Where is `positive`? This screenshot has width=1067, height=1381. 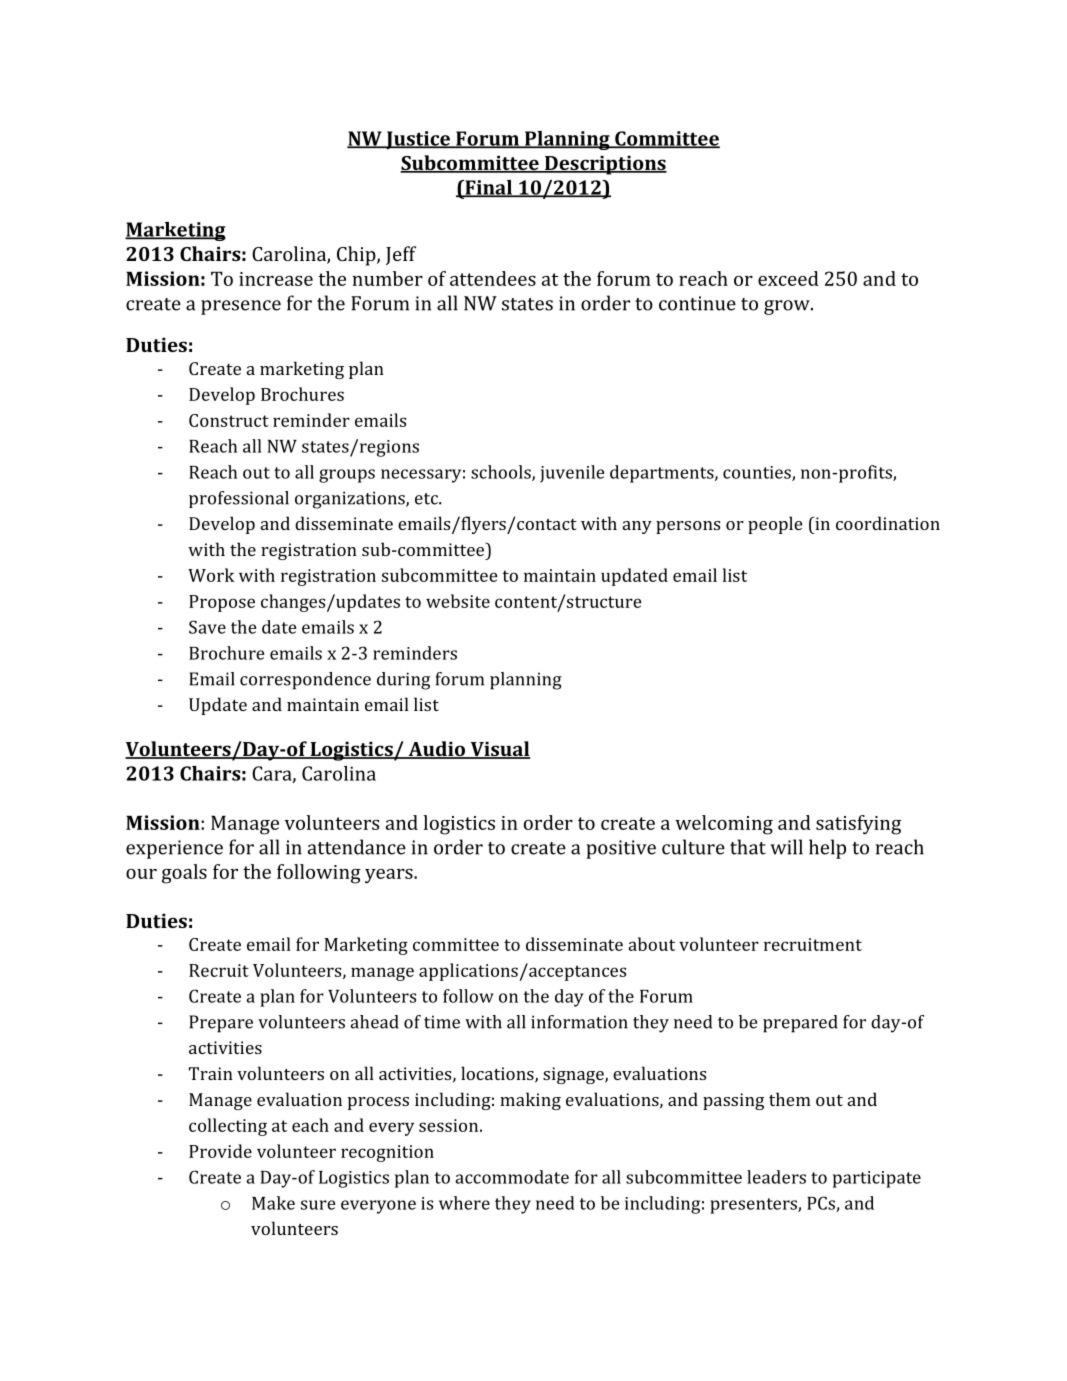
positive is located at coordinates (621, 849).
